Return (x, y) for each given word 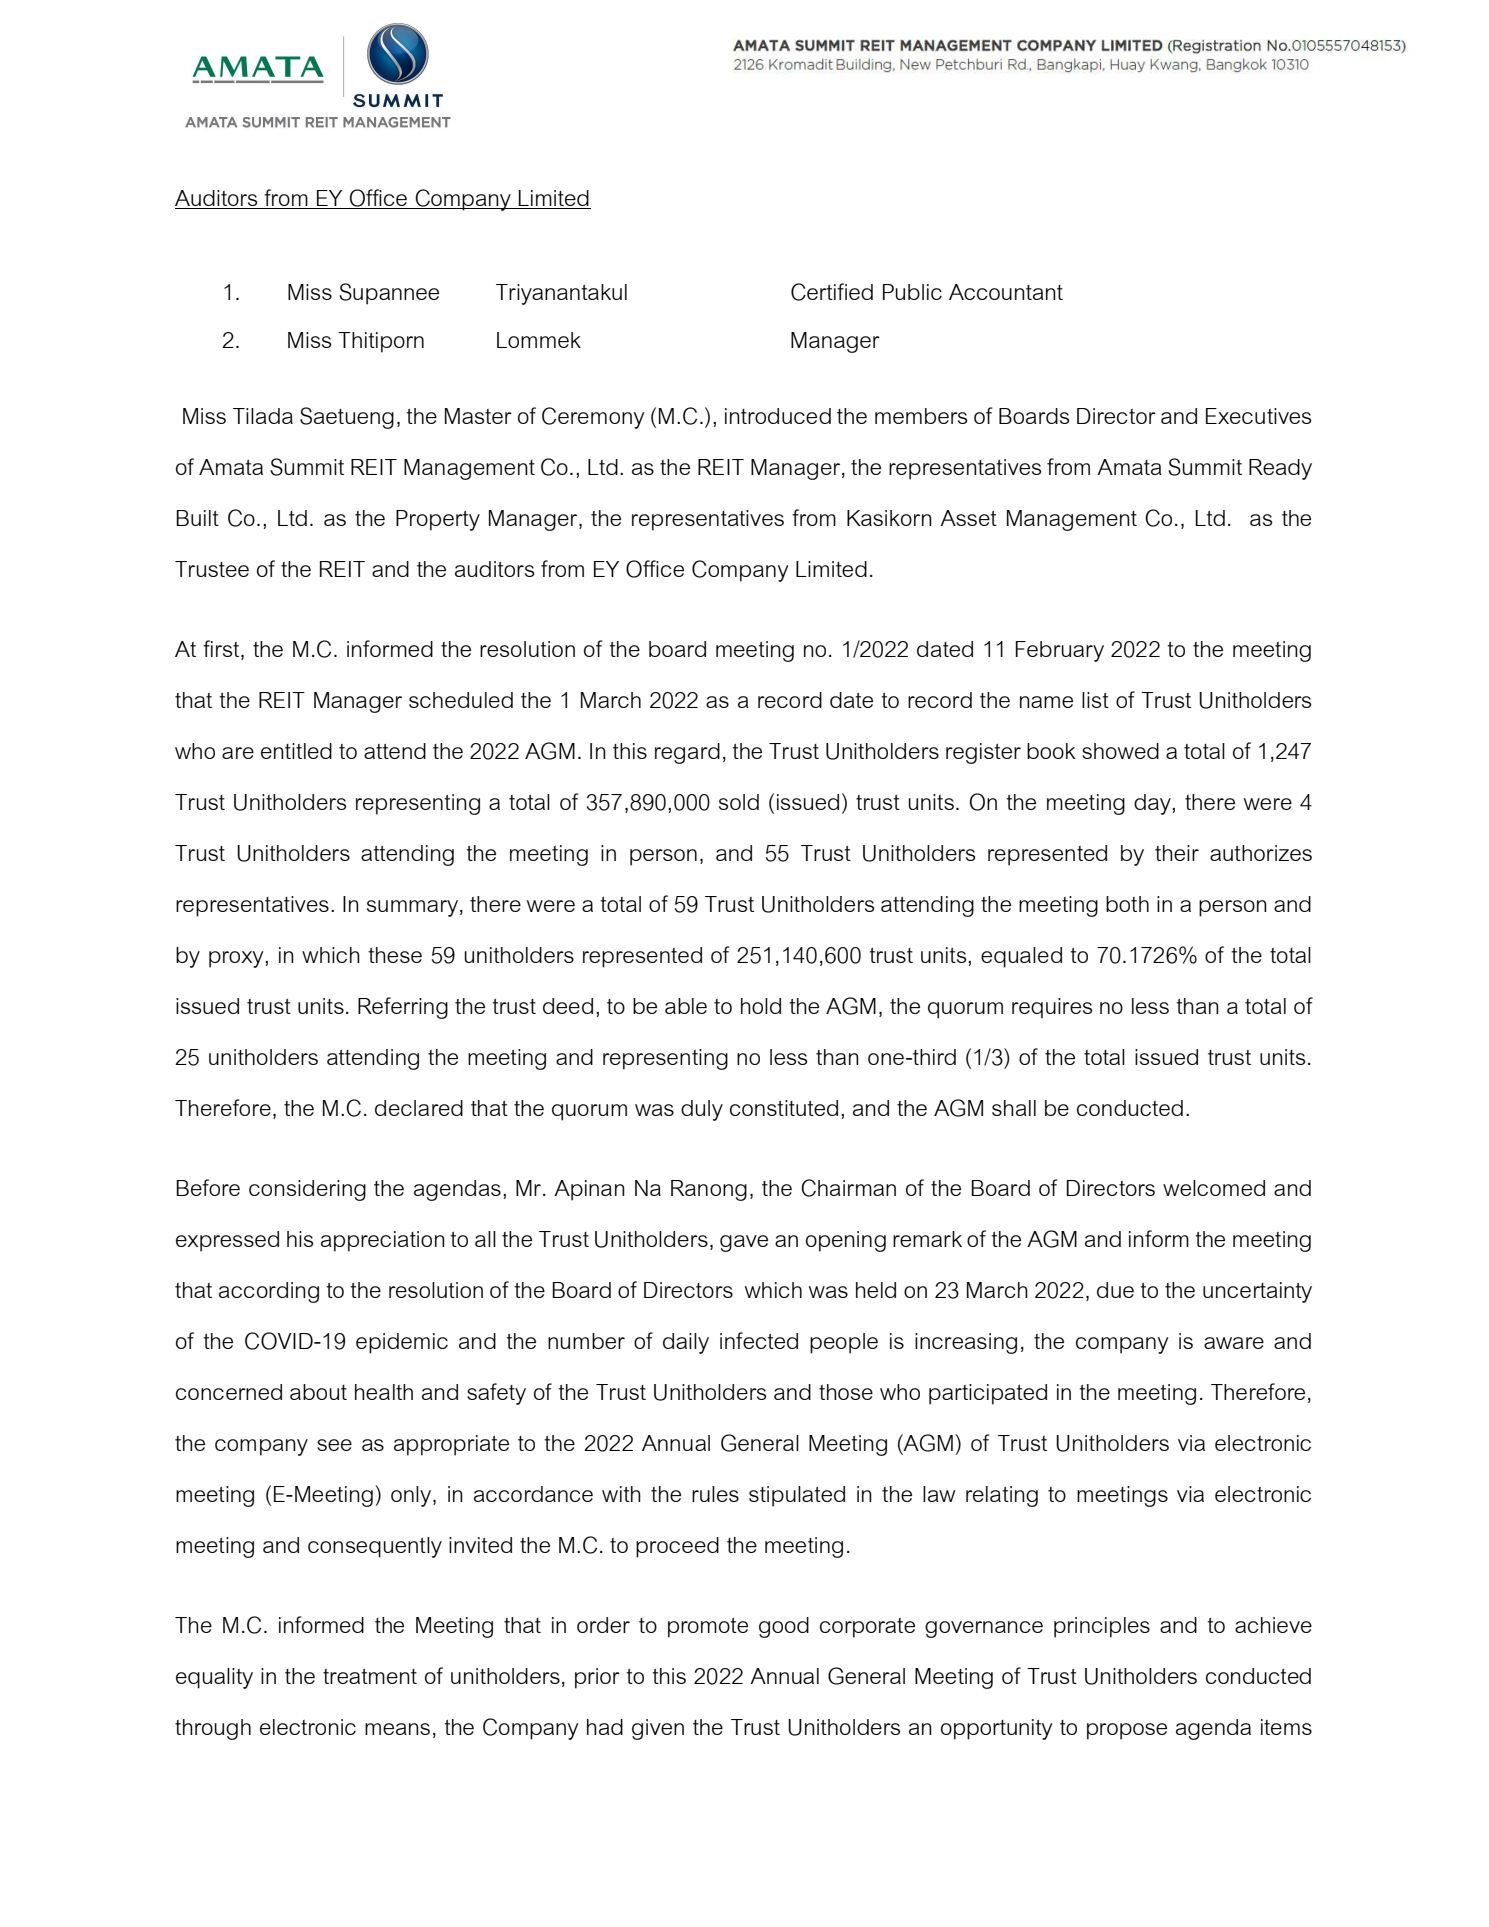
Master (478, 416)
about (318, 1392)
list (1095, 700)
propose (1127, 1731)
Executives (1258, 416)
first (222, 650)
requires (1052, 1008)
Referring (403, 1008)
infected (759, 1340)
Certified (832, 292)
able (686, 1006)
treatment (370, 1676)
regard (687, 753)
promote (708, 1628)
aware (1234, 1343)
